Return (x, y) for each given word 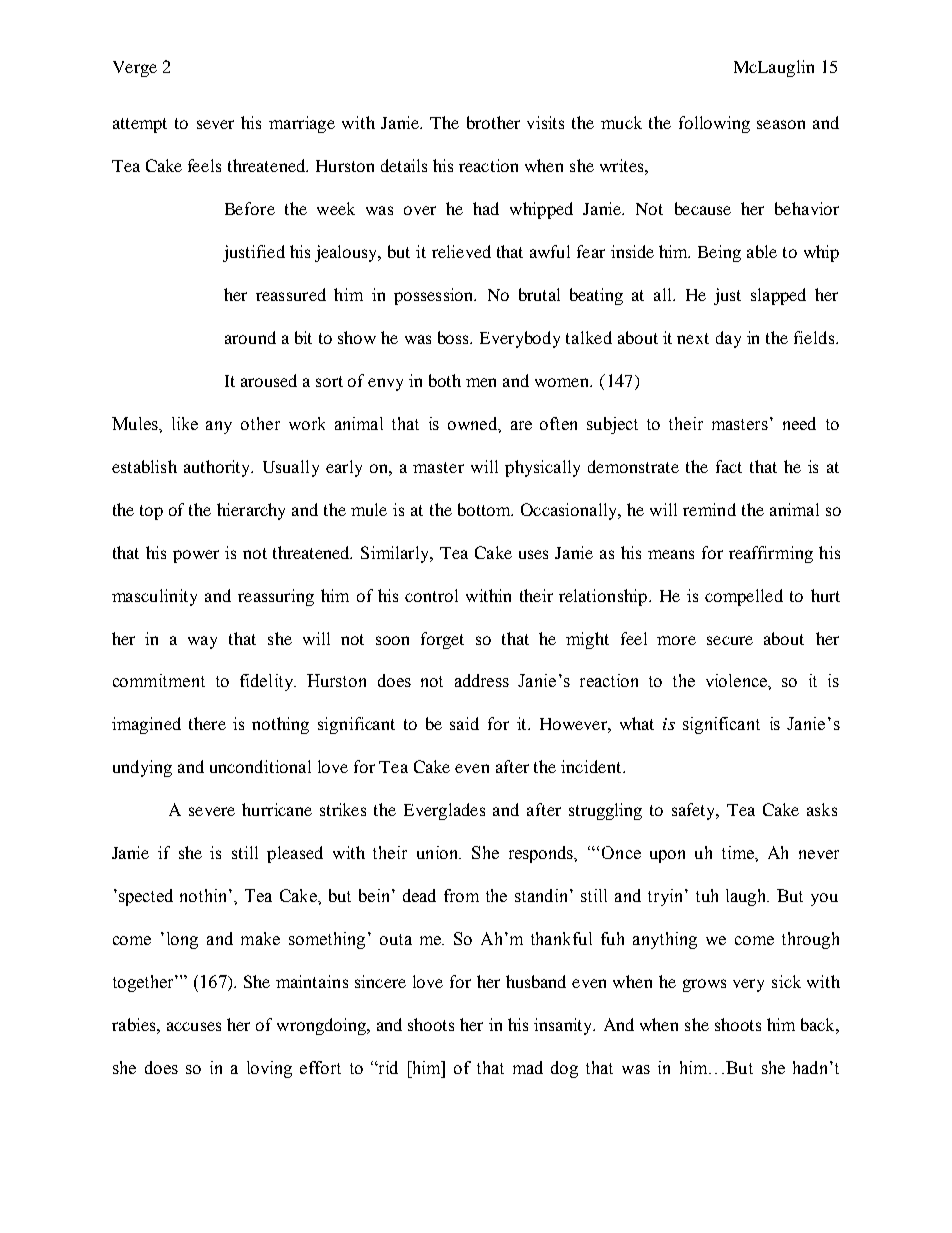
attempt (140, 125)
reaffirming (771, 554)
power (196, 556)
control (431, 595)
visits (545, 122)
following (714, 124)
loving (269, 1069)
